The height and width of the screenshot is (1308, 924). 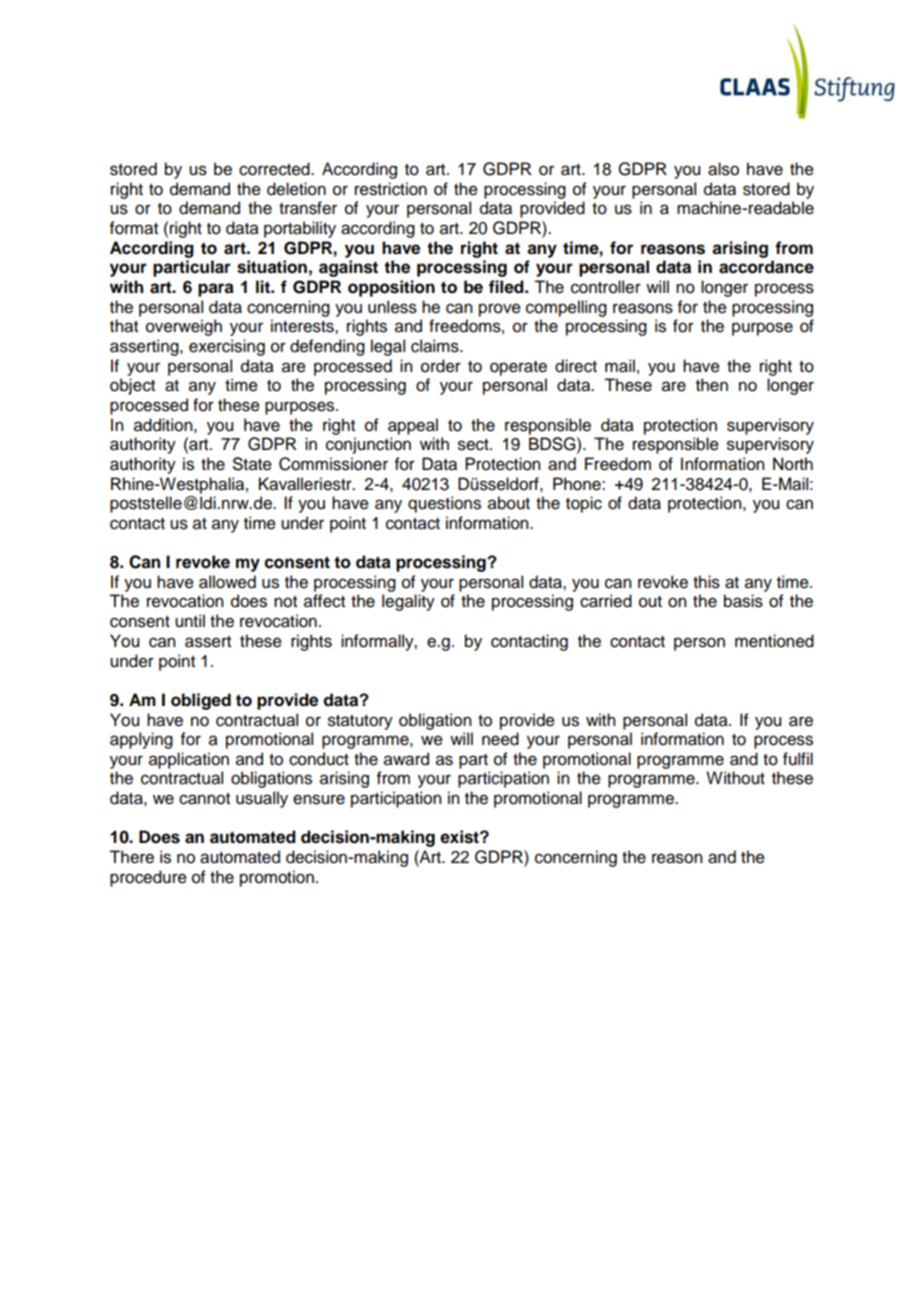 What do you see at coordinates (319, 799) in the screenshot?
I see `ensure` at bounding box center [319, 799].
